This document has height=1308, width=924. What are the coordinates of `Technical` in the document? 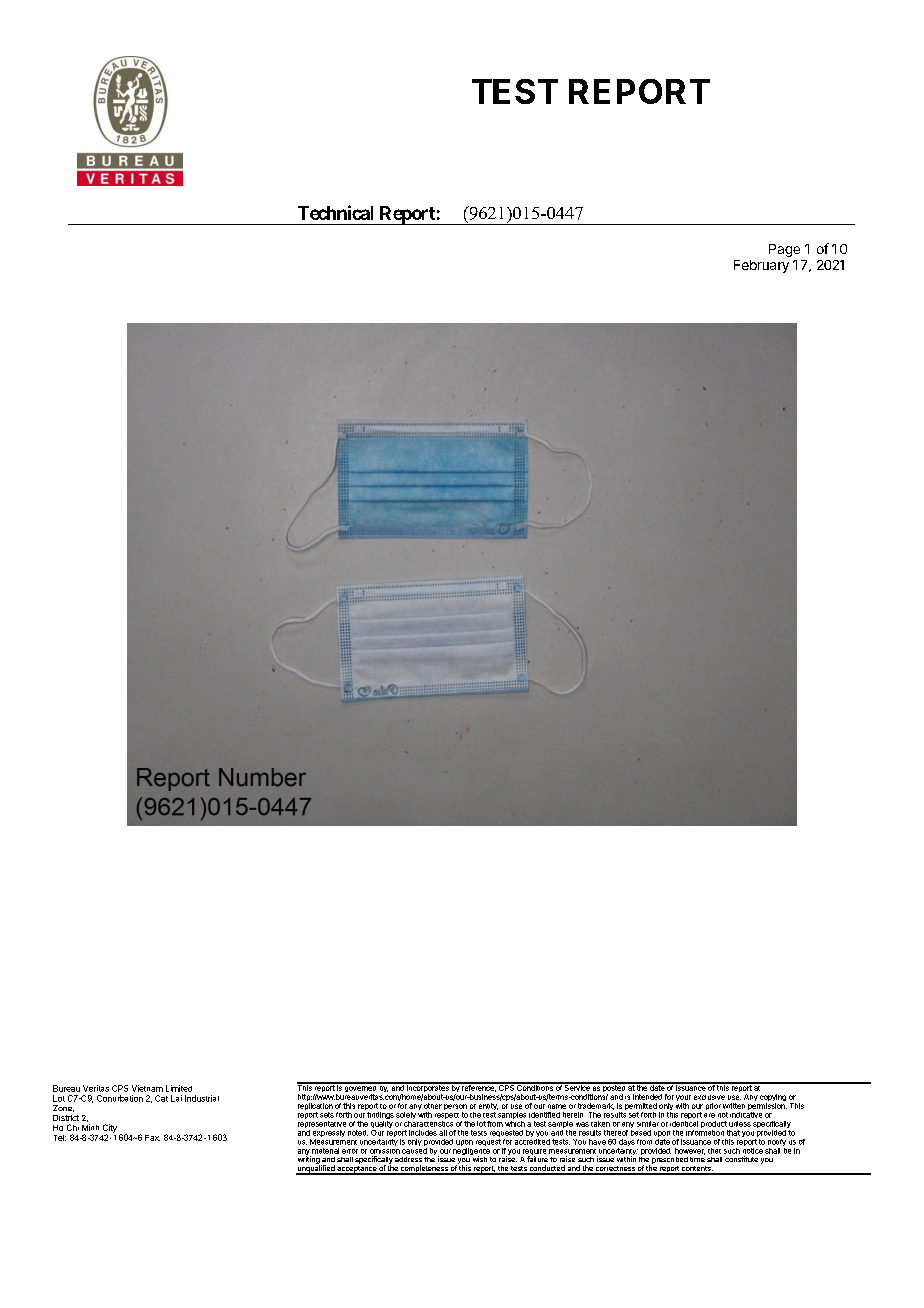 It's located at (335, 212).
